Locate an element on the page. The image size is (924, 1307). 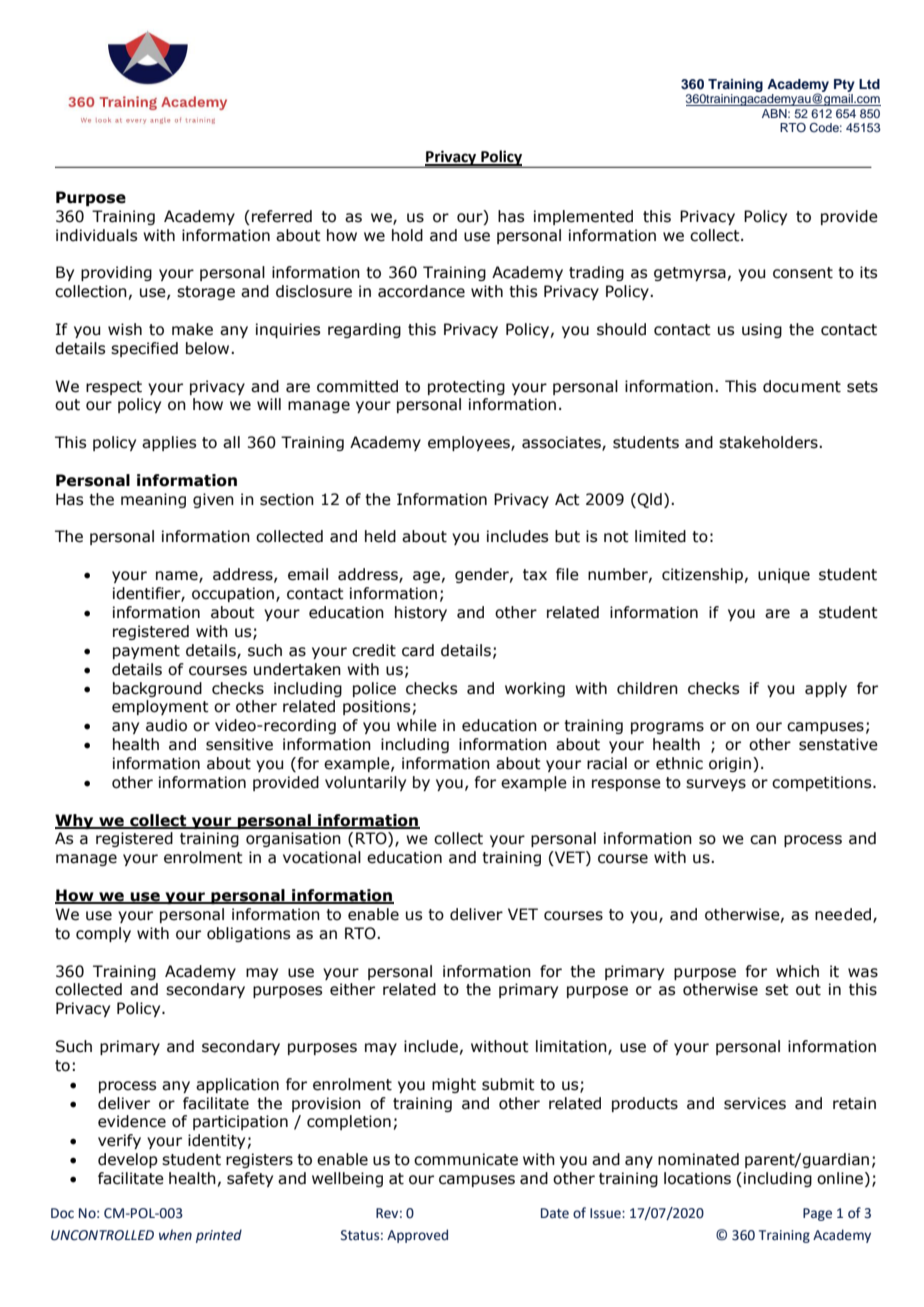
when is located at coordinates (175, 1235).
